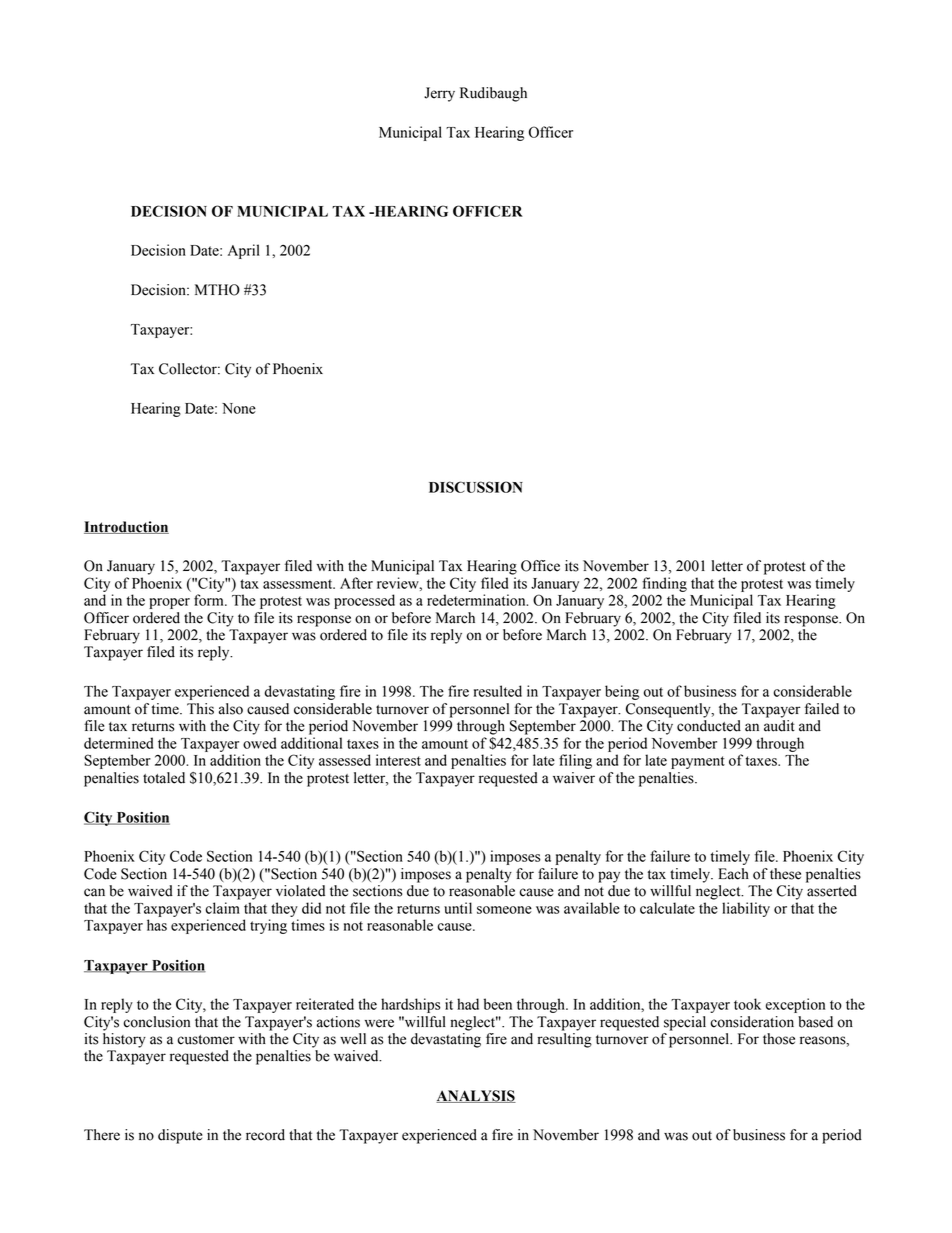 Image resolution: width=952 pixels, height=1233 pixels. I want to click on Each, so click(733, 874).
